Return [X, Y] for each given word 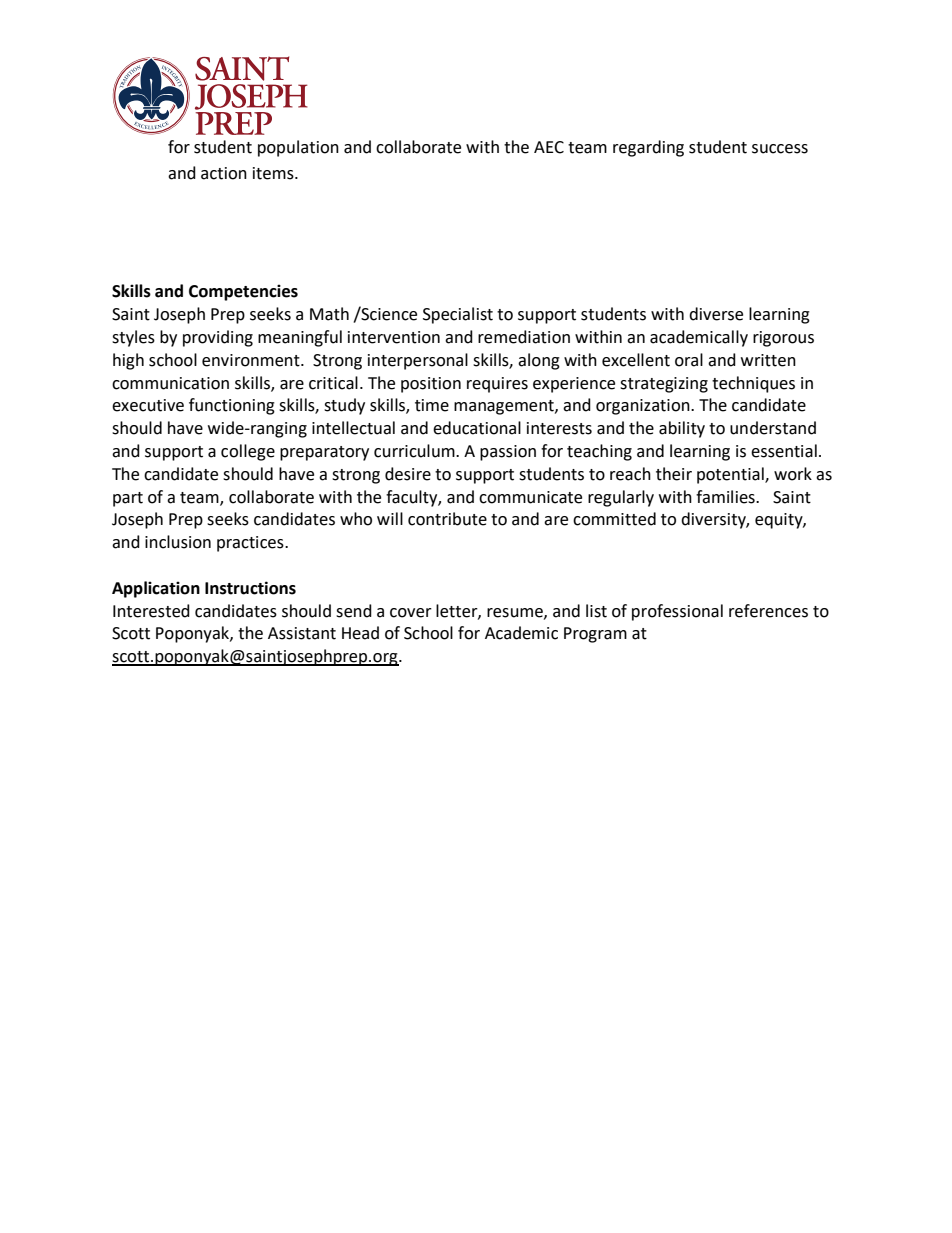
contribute [447, 519]
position [431, 385]
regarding [648, 148]
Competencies [243, 292]
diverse [716, 314]
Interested [151, 611]
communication [170, 383]
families [726, 497]
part [128, 499]
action [224, 173]
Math [329, 314]
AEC [549, 147]
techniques [753, 384]
